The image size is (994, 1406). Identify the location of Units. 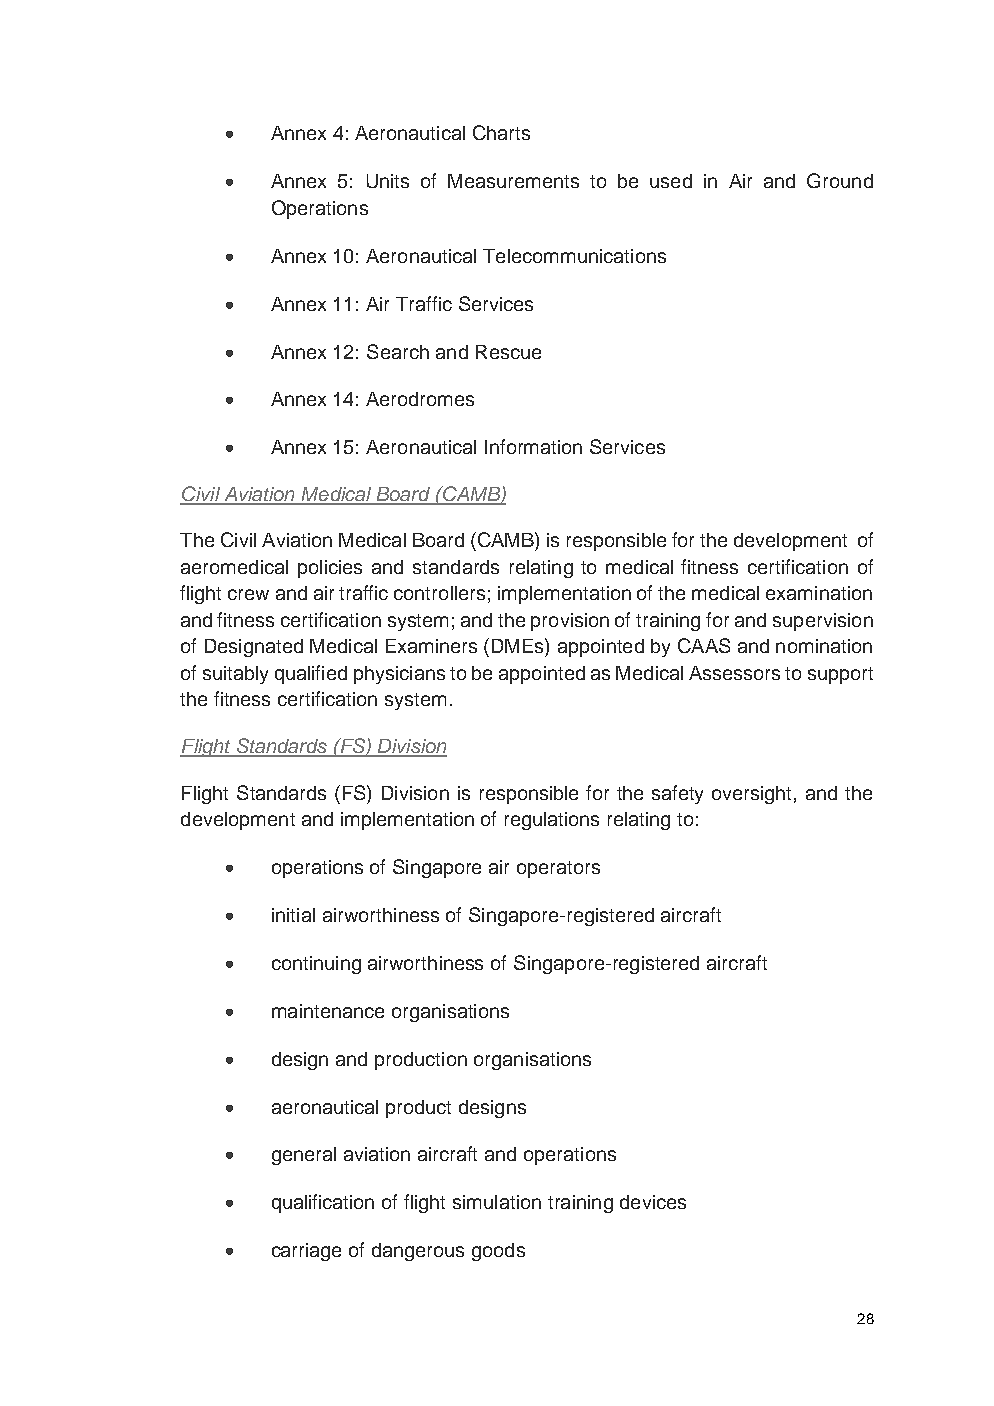
(388, 181).
